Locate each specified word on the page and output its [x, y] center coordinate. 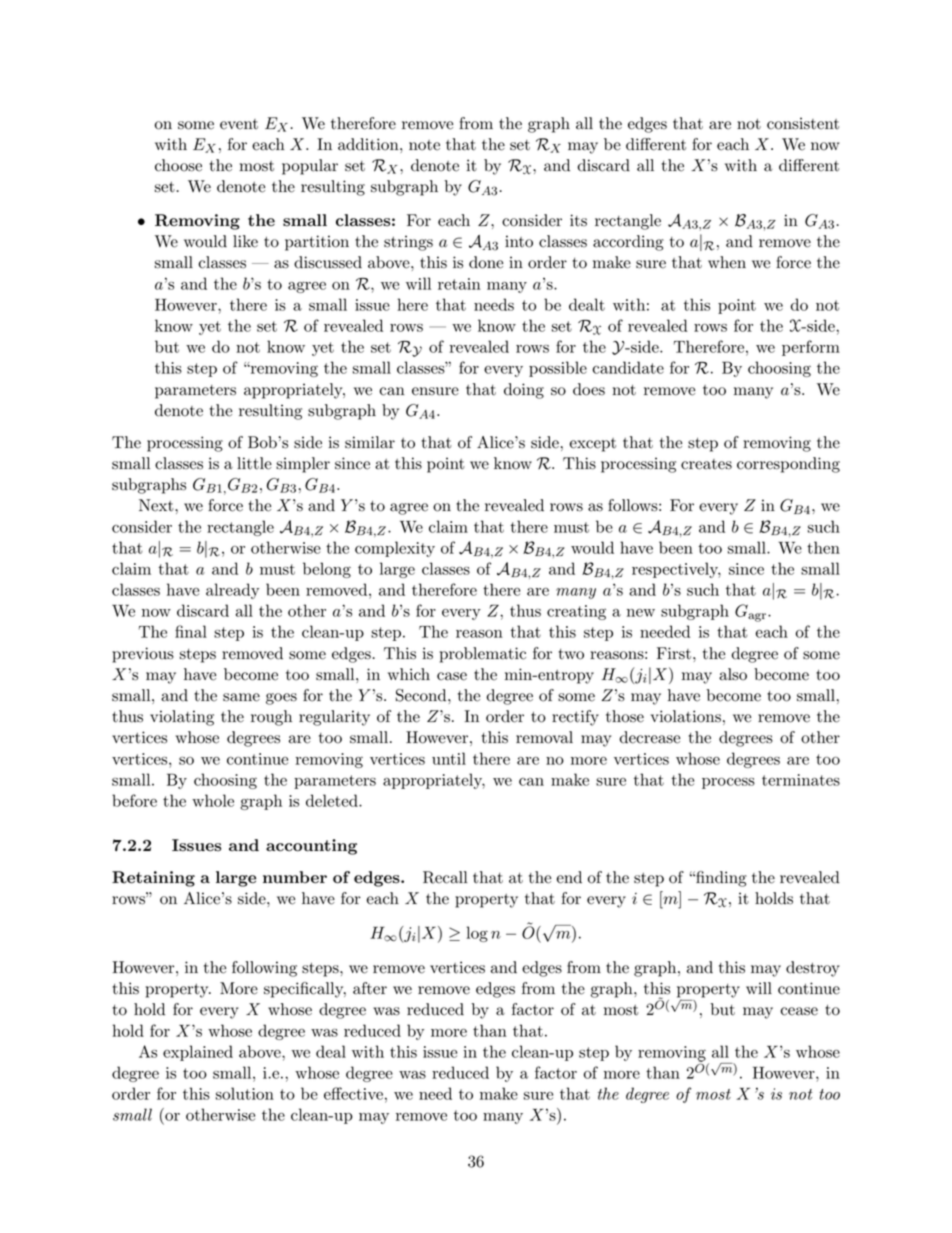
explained [198, 1053]
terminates [801, 780]
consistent [803, 123]
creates [706, 464]
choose [178, 165]
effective [353, 1093]
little [254, 463]
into [519, 241]
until [449, 758]
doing [524, 391]
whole [213, 800]
